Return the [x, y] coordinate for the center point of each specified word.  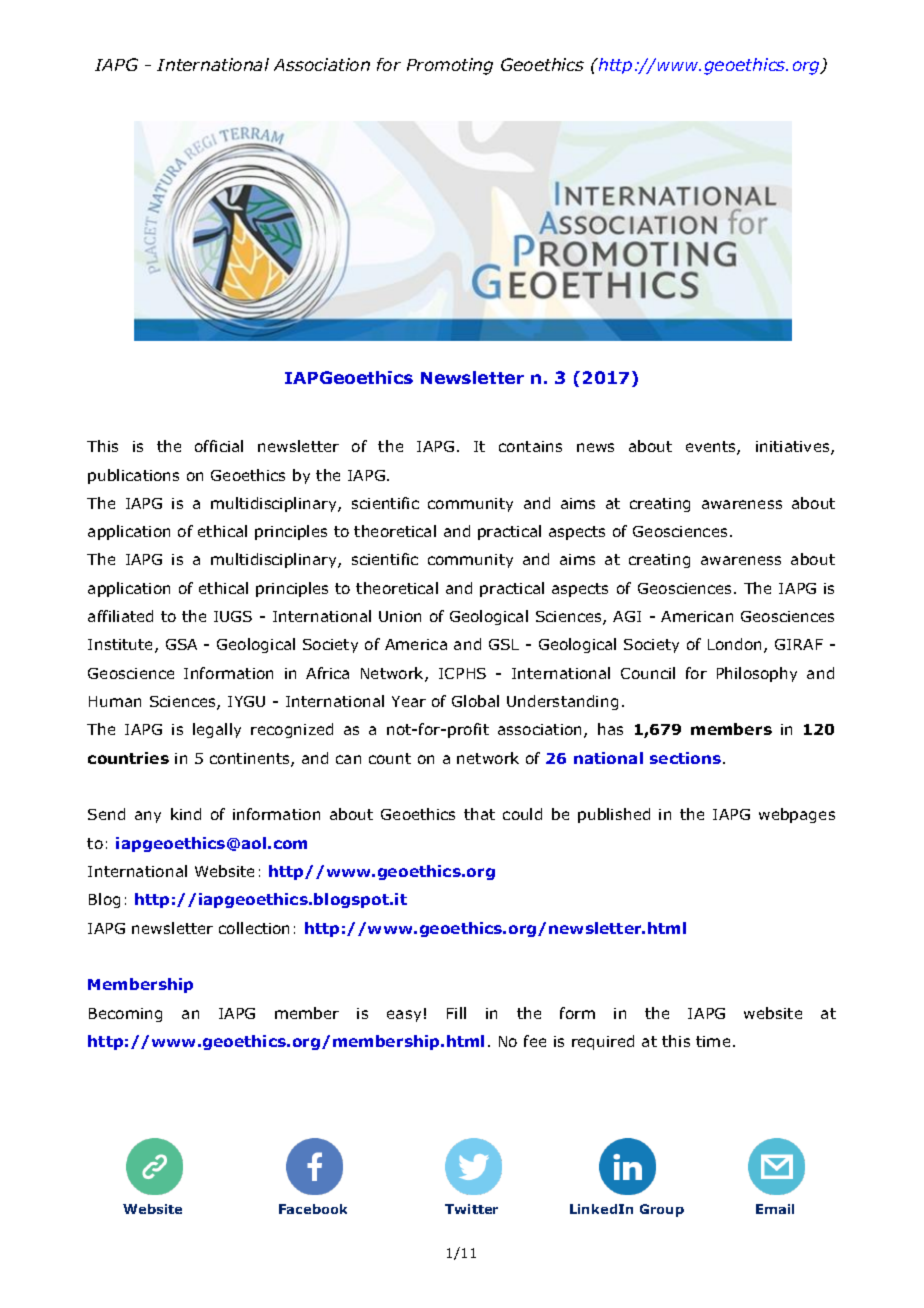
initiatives [794, 448]
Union [400, 616]
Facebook [313, 1209]
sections [685, 758]
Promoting [450, 66]
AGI [627, 616]
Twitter [471, 1209]
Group [662, 1210]
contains [530, 446]
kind [186, 814]
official [219, 446]
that [479, 814]
